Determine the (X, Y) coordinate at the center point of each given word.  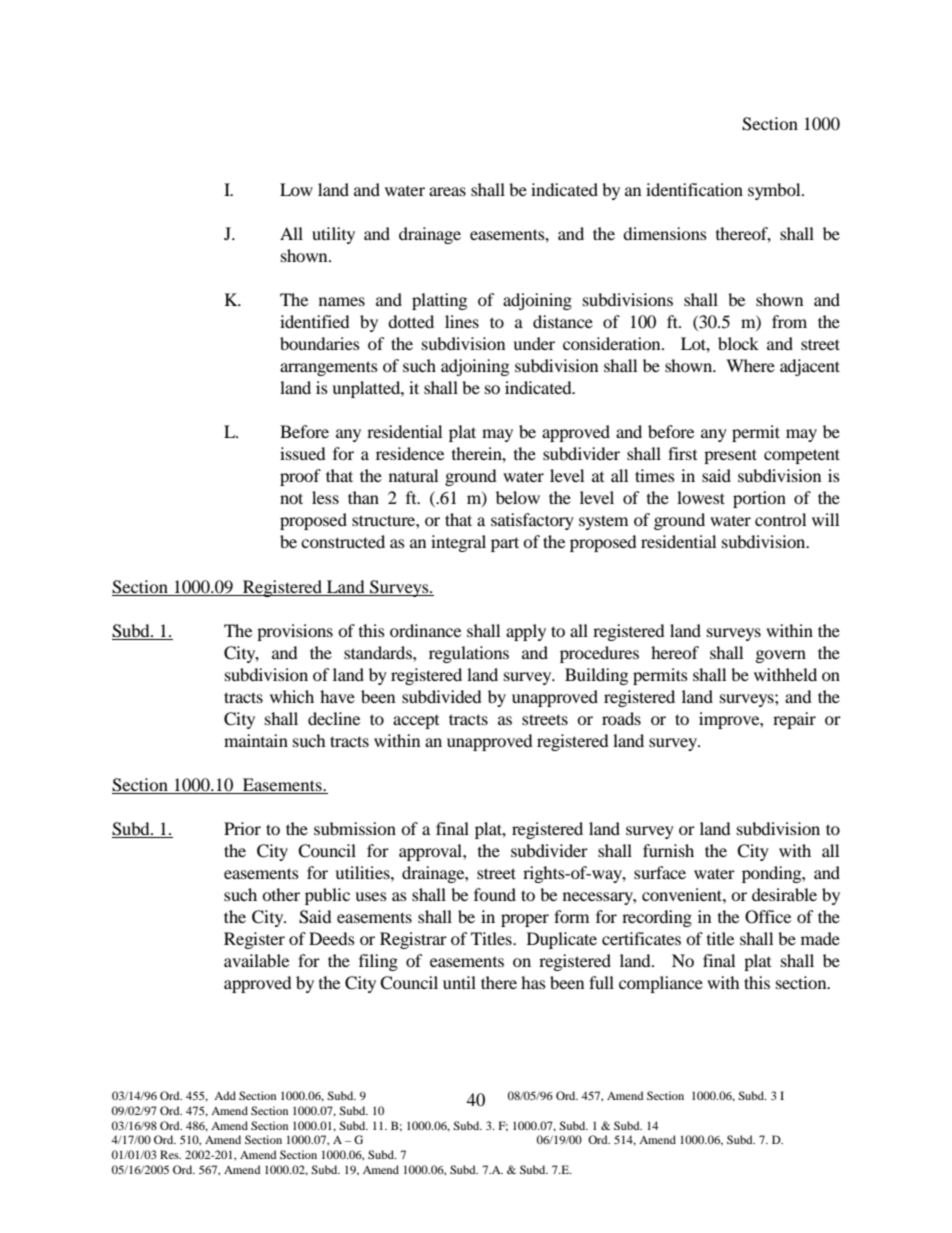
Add (225, 1095)
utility (333, 235)
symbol (775, 191)
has (533, 982)
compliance (661, 984)
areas (447, 191)
